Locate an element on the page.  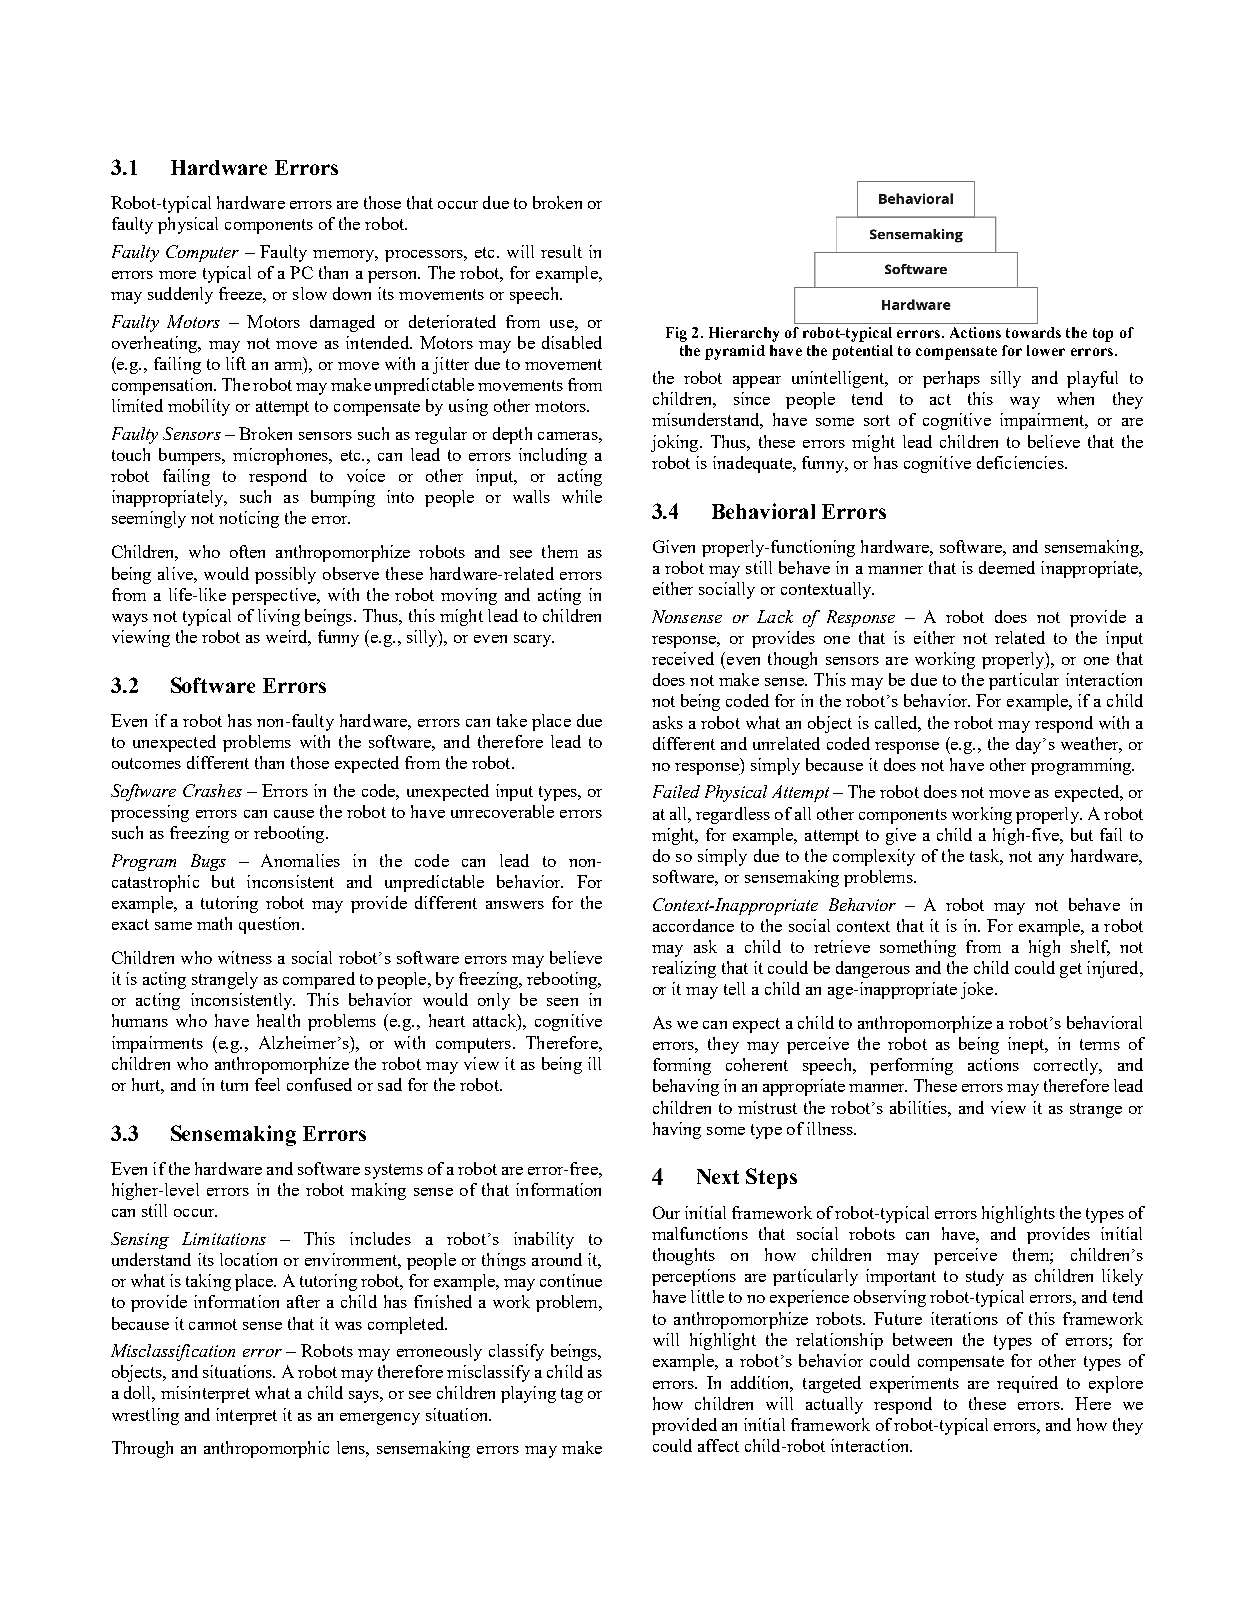
towards is located at coordinates (1033, 332).
